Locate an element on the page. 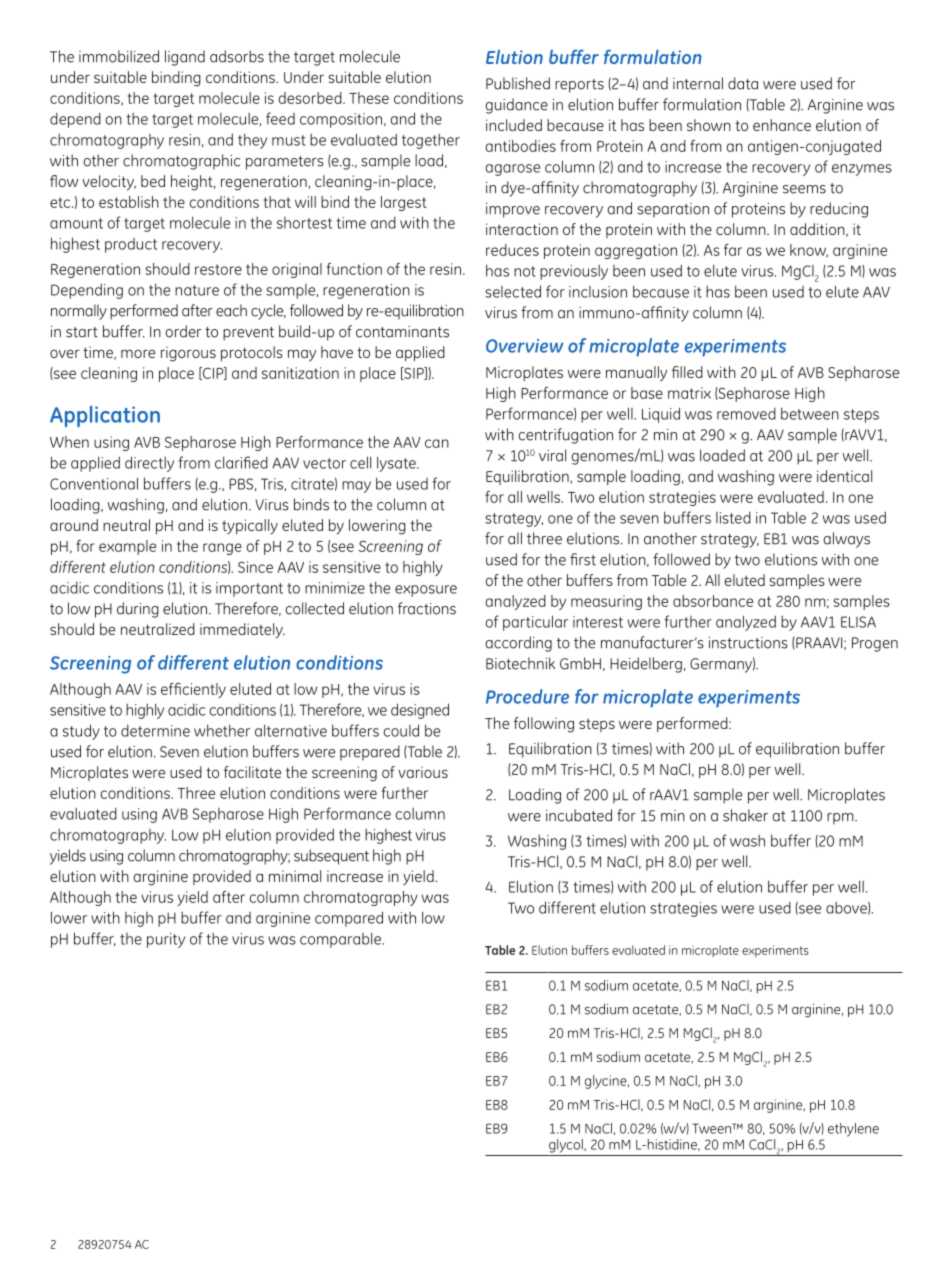 The image size is (952, 1270). absorbance is located at coordinates (713, 601).
